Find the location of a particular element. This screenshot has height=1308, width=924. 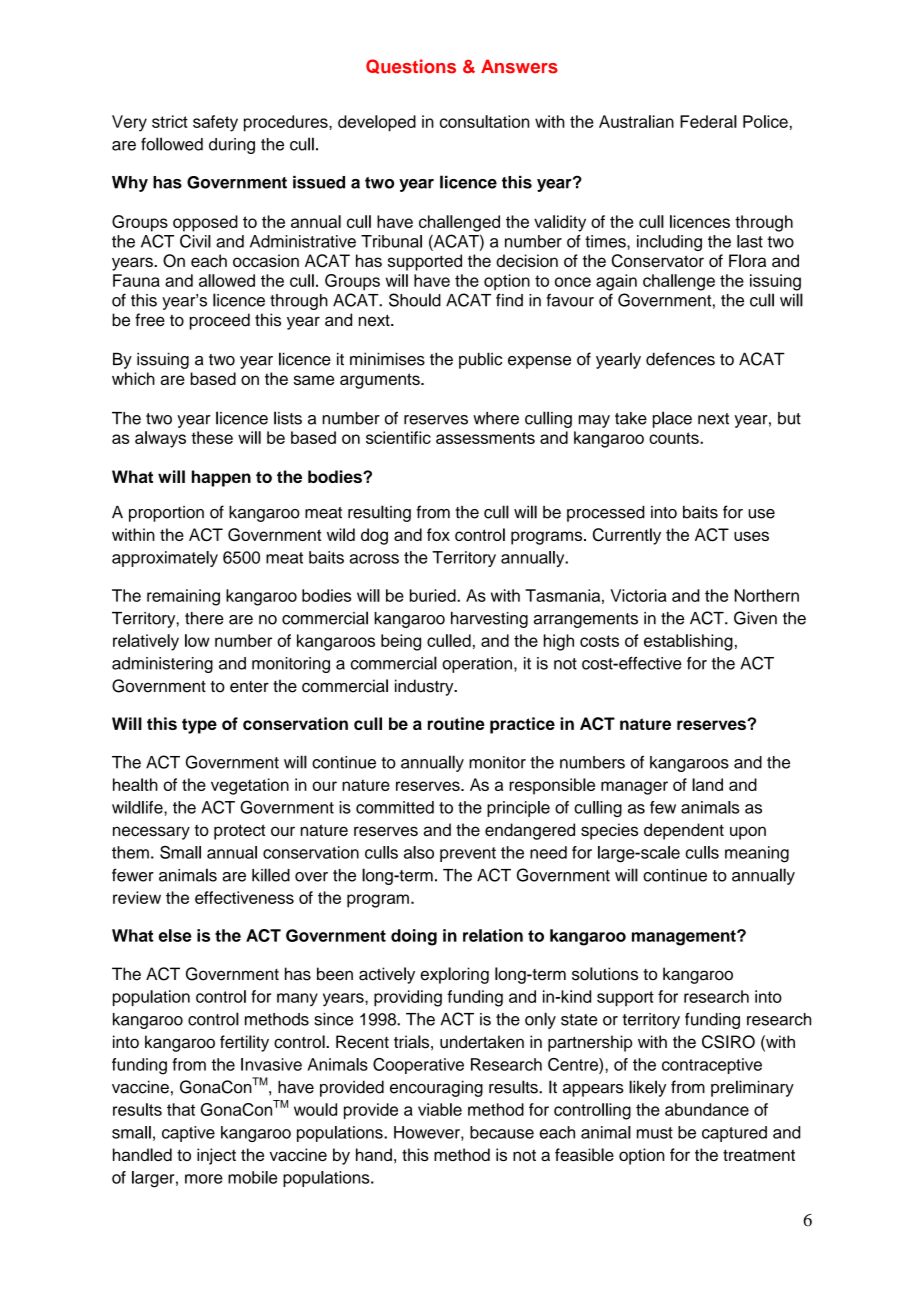

inject is located at coordinates (216, 1156).
